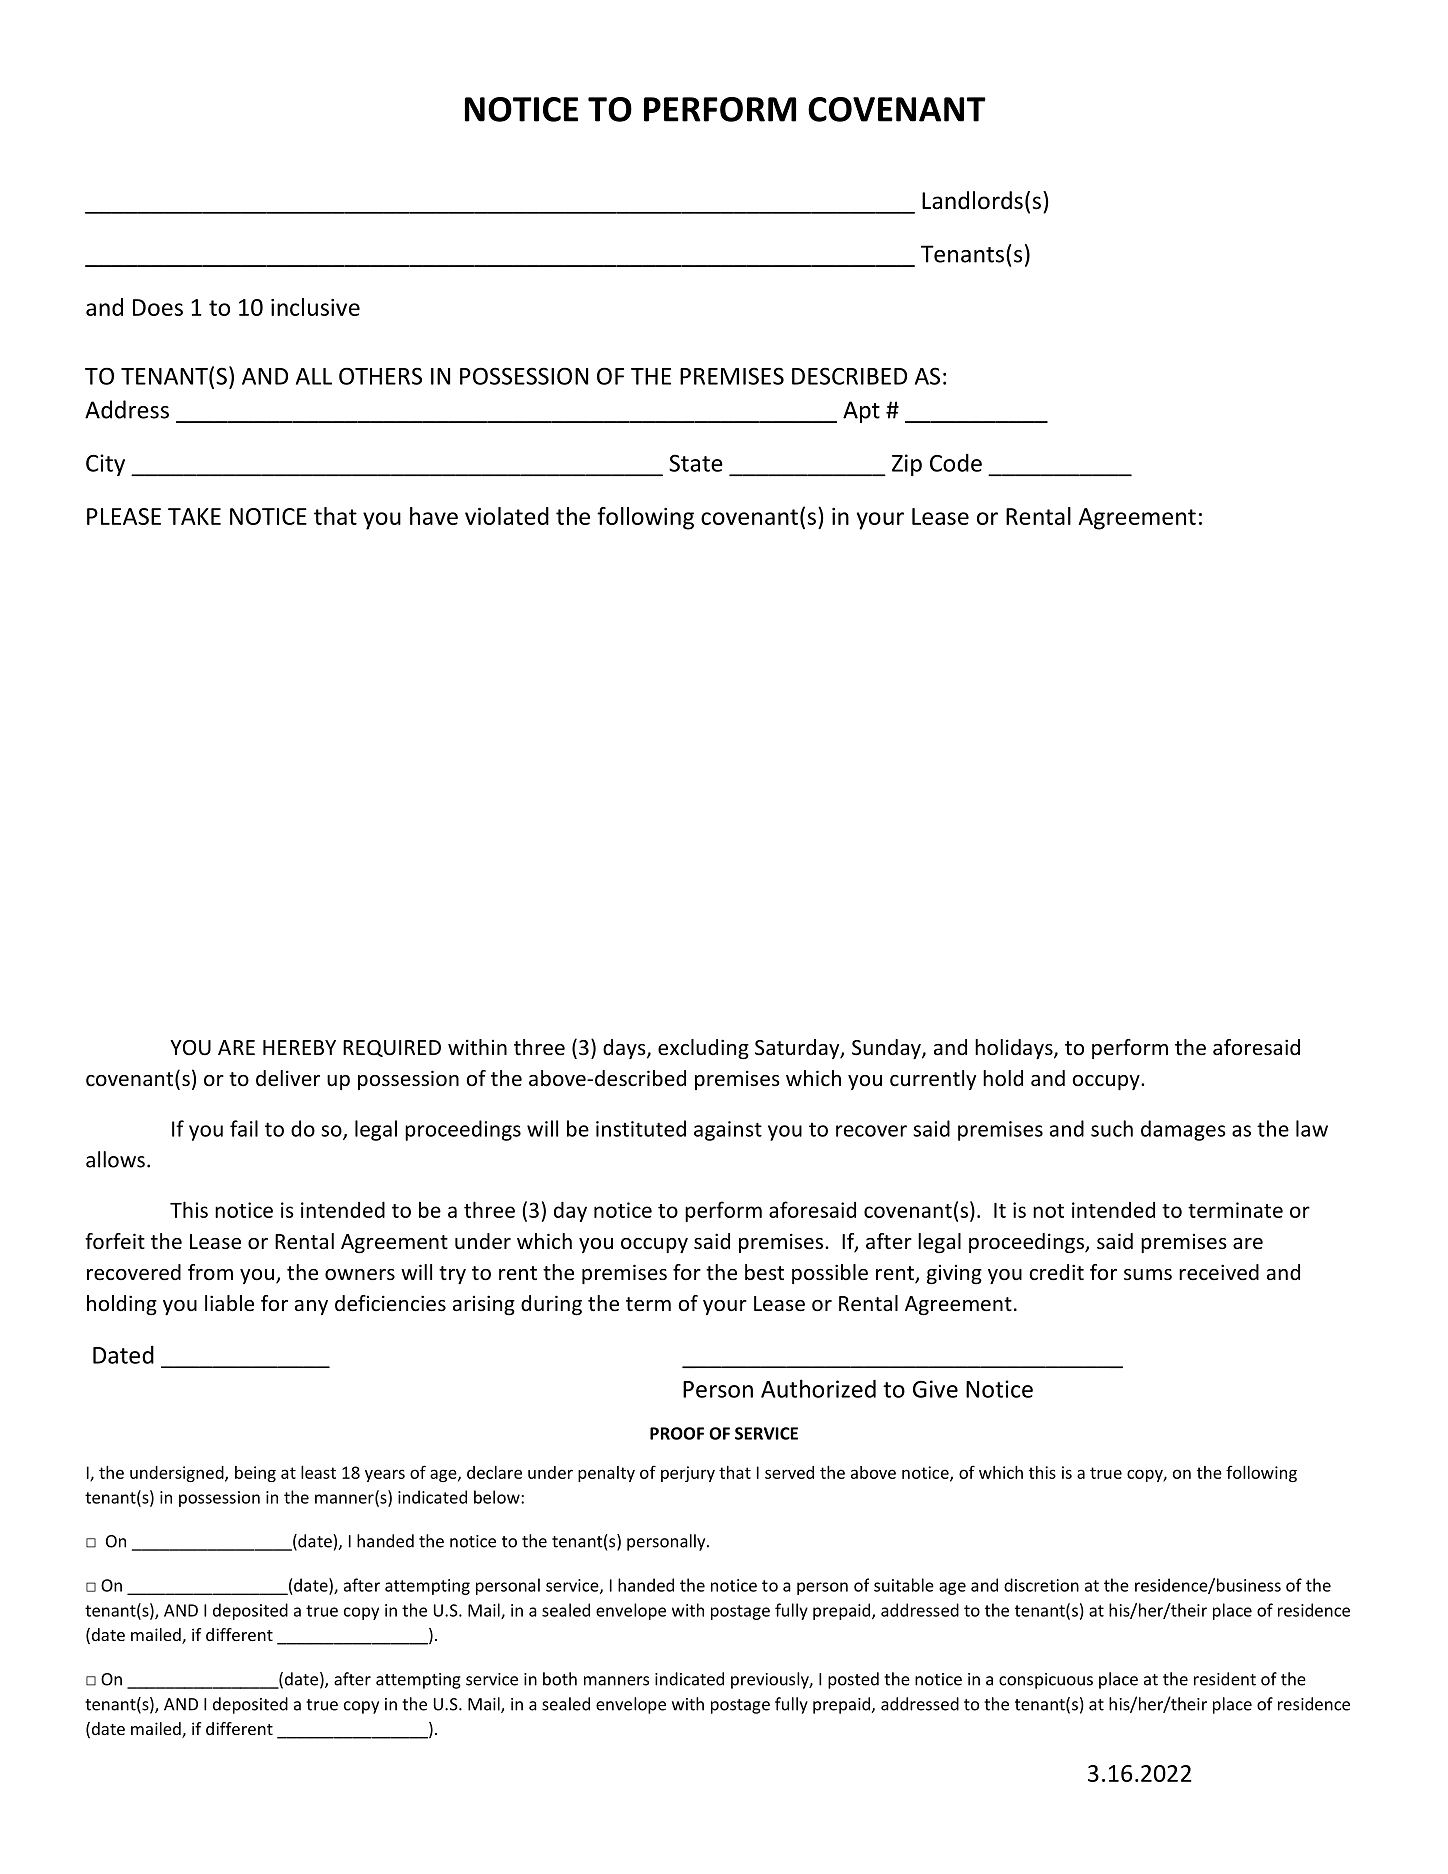 This document has height=1874, width=1448. What do you see at coordinates (299, 1047) in the document?
I see `HEREBY` at bounding box center [299, 1047].
